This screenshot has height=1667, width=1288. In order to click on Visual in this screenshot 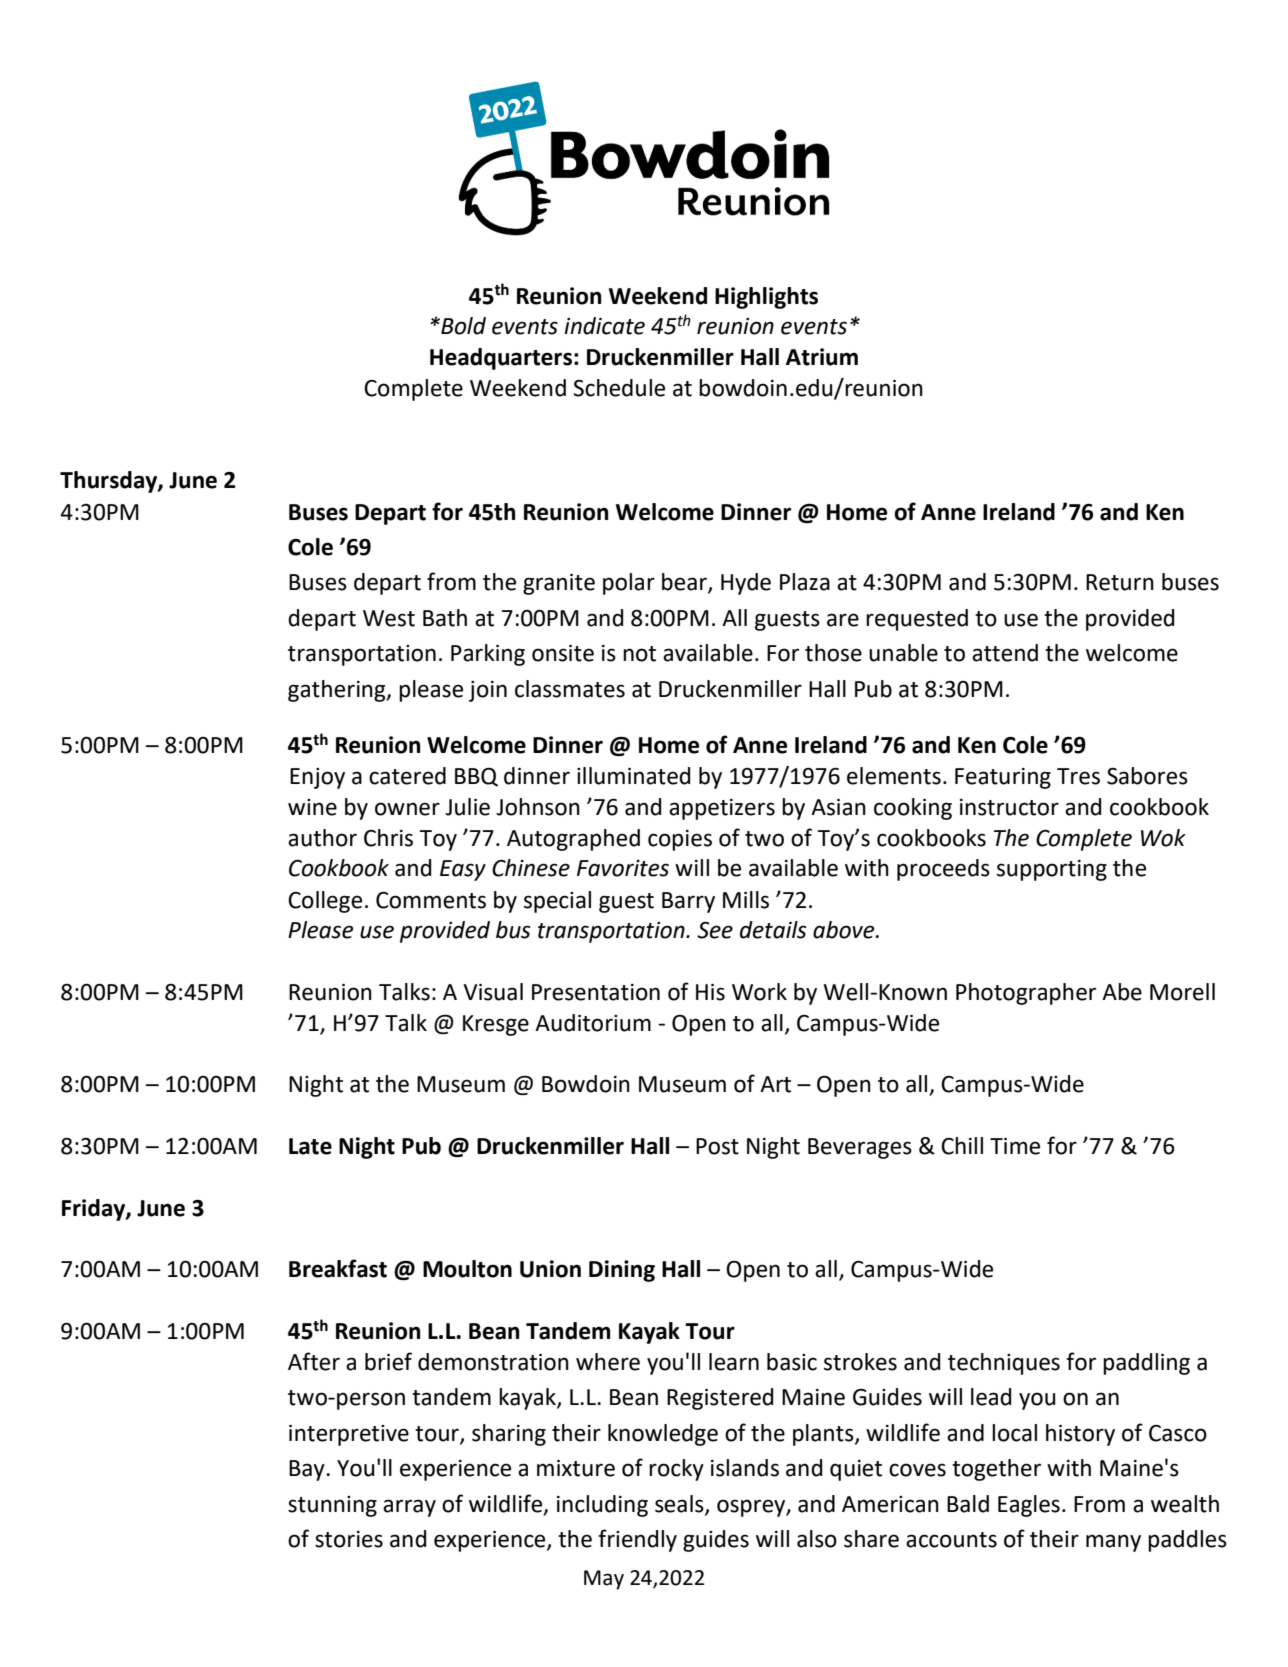, I will do `click(493, 992)`.
